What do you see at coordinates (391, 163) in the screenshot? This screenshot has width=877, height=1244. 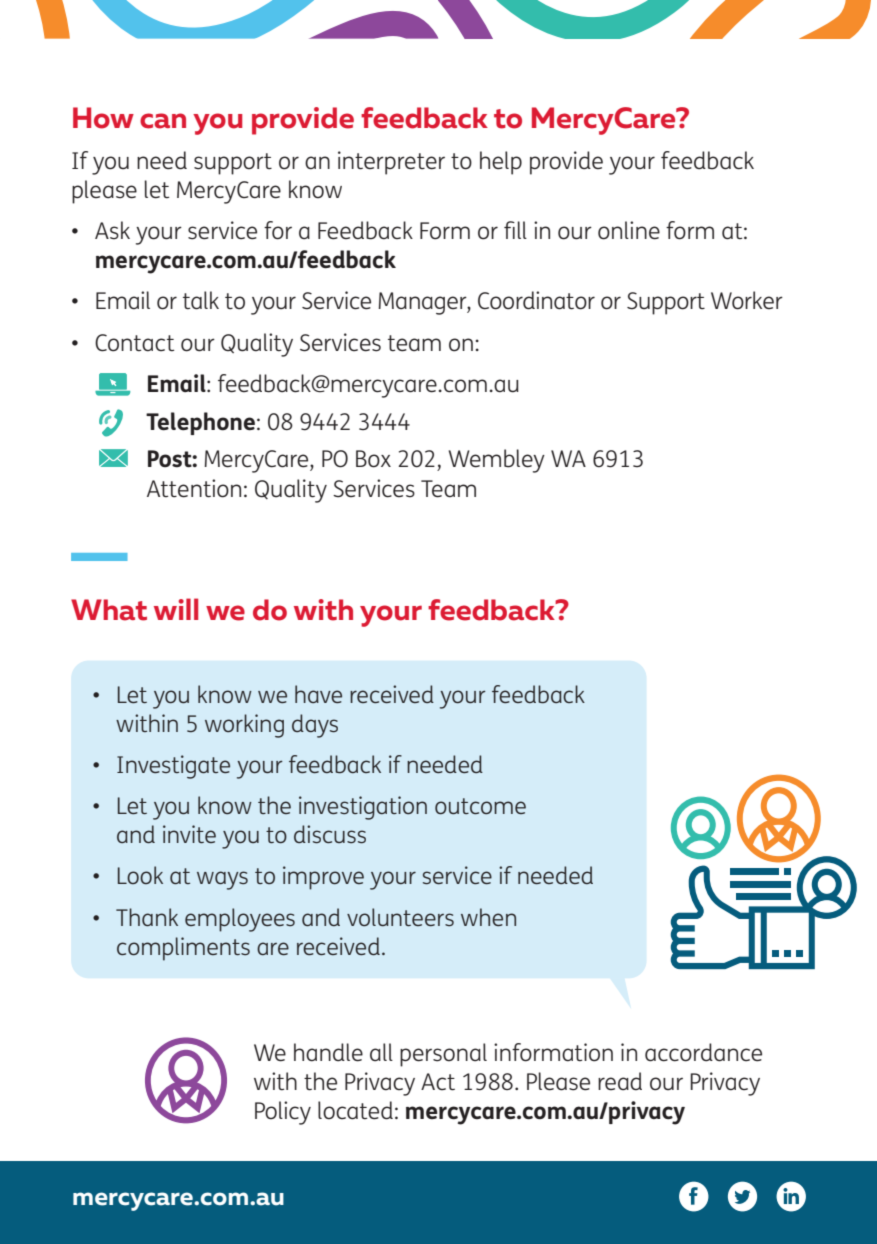 I see `interpreter` at bounding box center [391, 163].
